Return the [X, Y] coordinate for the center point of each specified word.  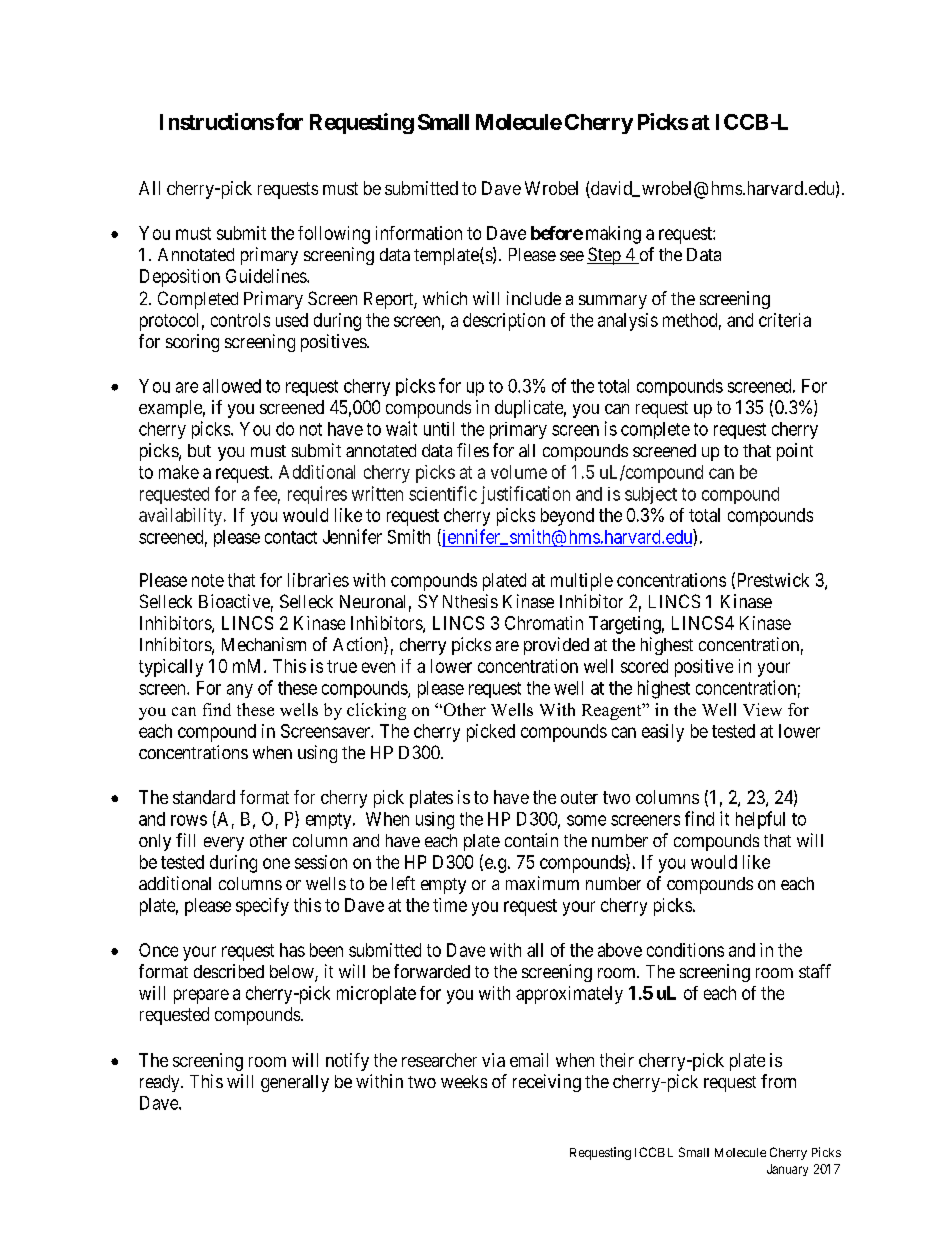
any [240, 691]
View [762, 709]
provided [556, 646]
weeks [464, 1081]
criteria [785, 320]
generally [295, 1083]
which [445, 298]
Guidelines [267, 276]
